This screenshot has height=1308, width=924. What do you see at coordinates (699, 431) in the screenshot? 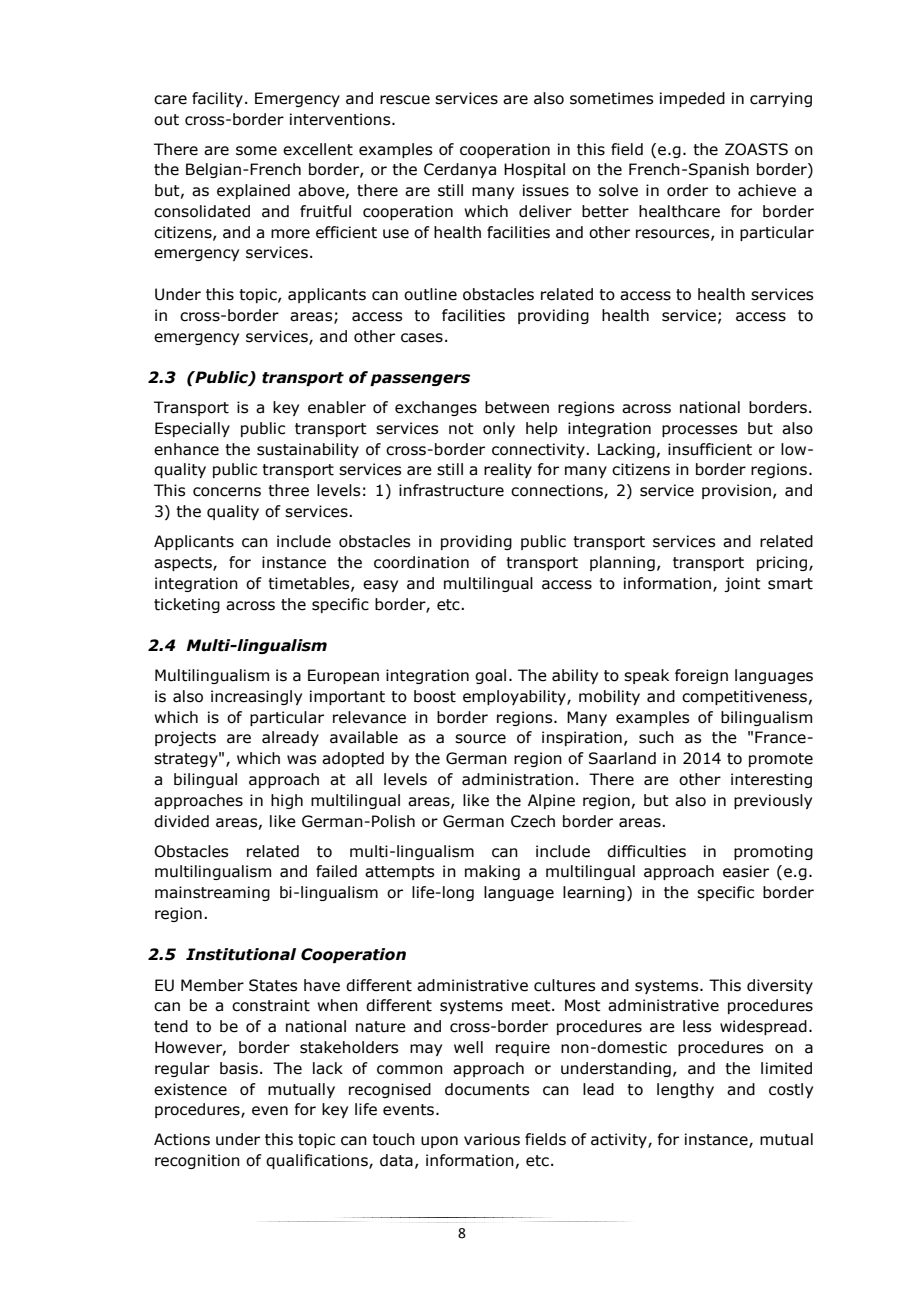
I see `processes` at bounding box center [699, 431].
